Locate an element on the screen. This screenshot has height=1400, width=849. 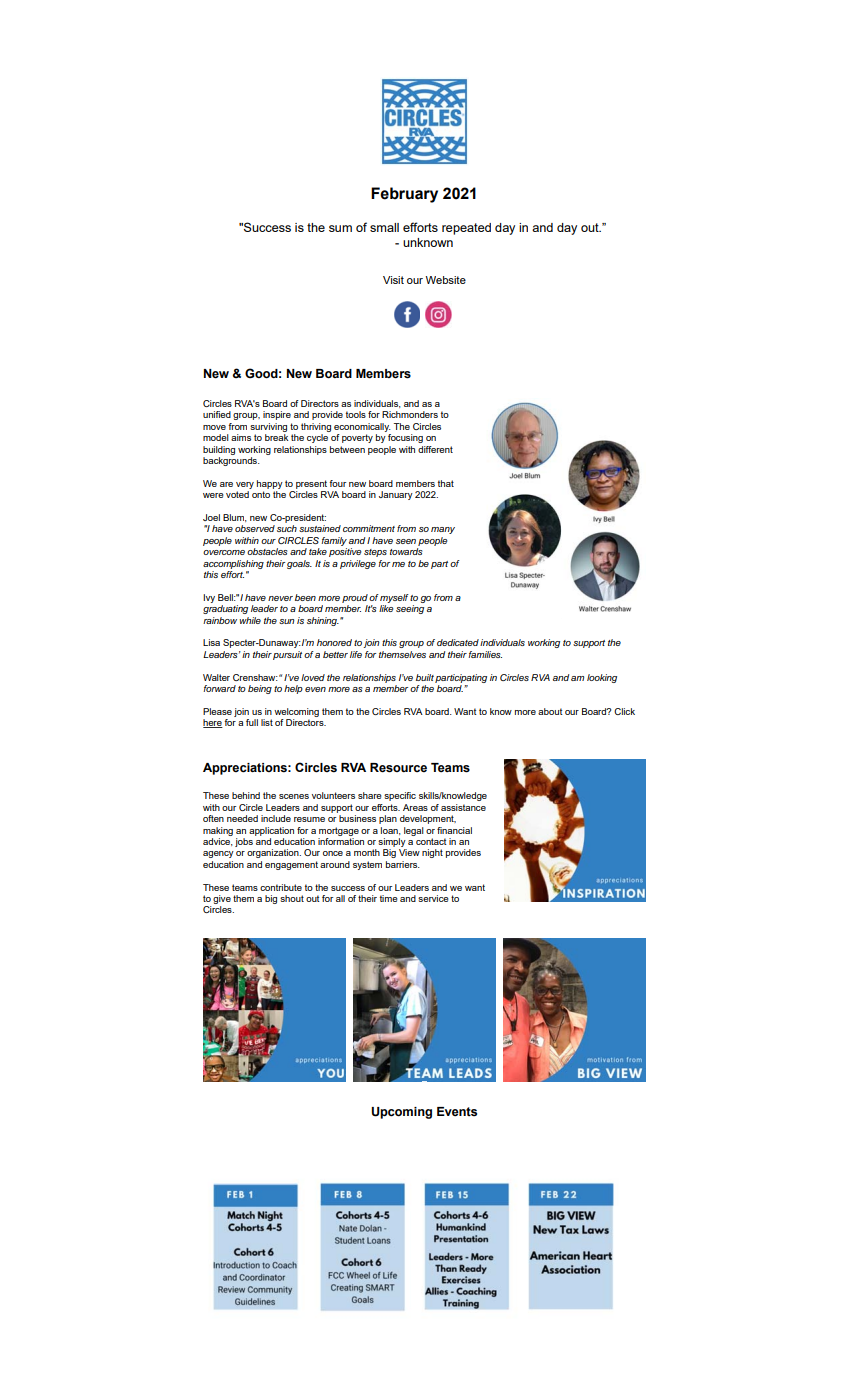
looking is located at coordinates (602, 678).
